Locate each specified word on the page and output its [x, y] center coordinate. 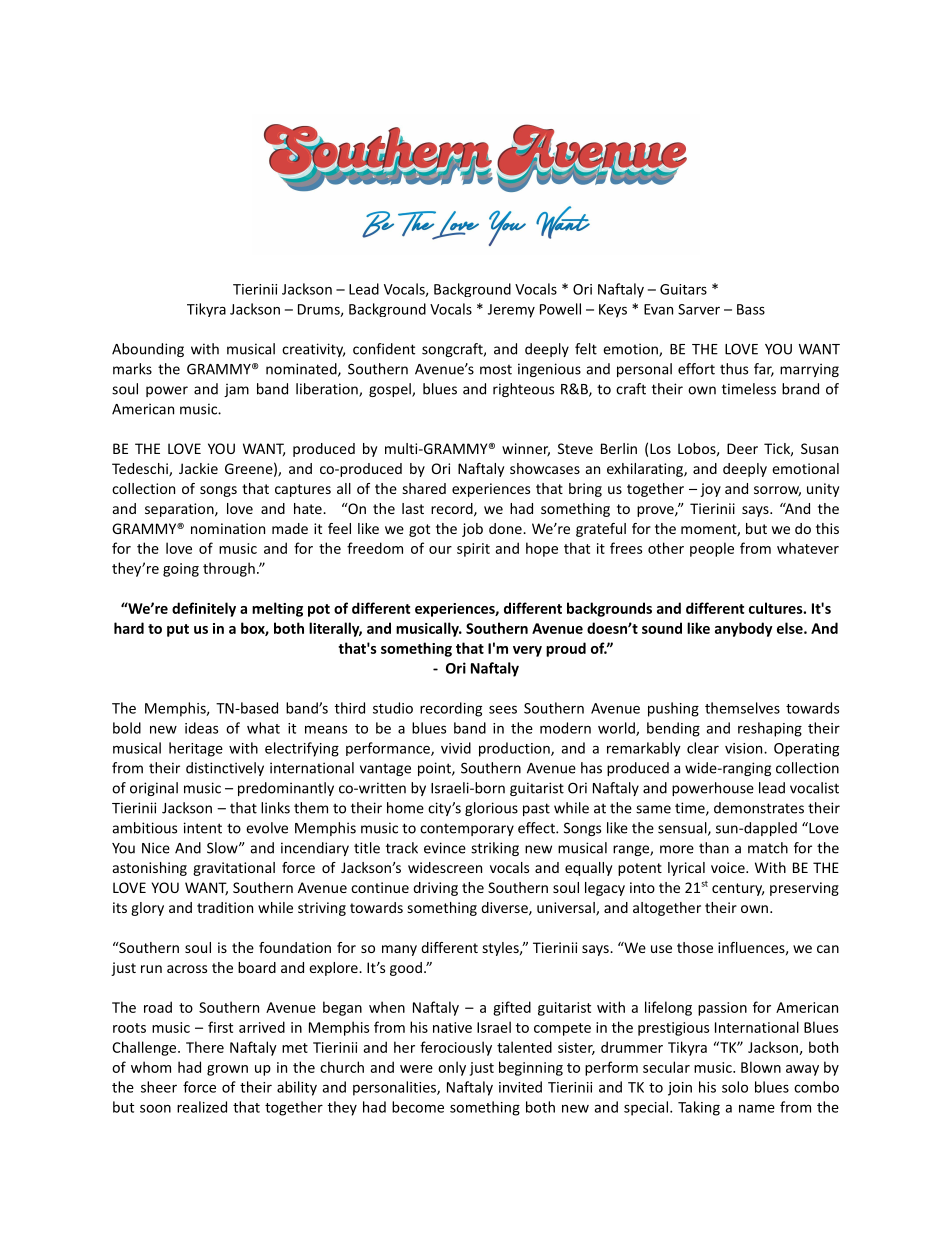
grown [227, 1070]
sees [503, 709]
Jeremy [511, 311]
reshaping [770, 729]
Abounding [148, 350]
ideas [201, 728]
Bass [751, 309]
